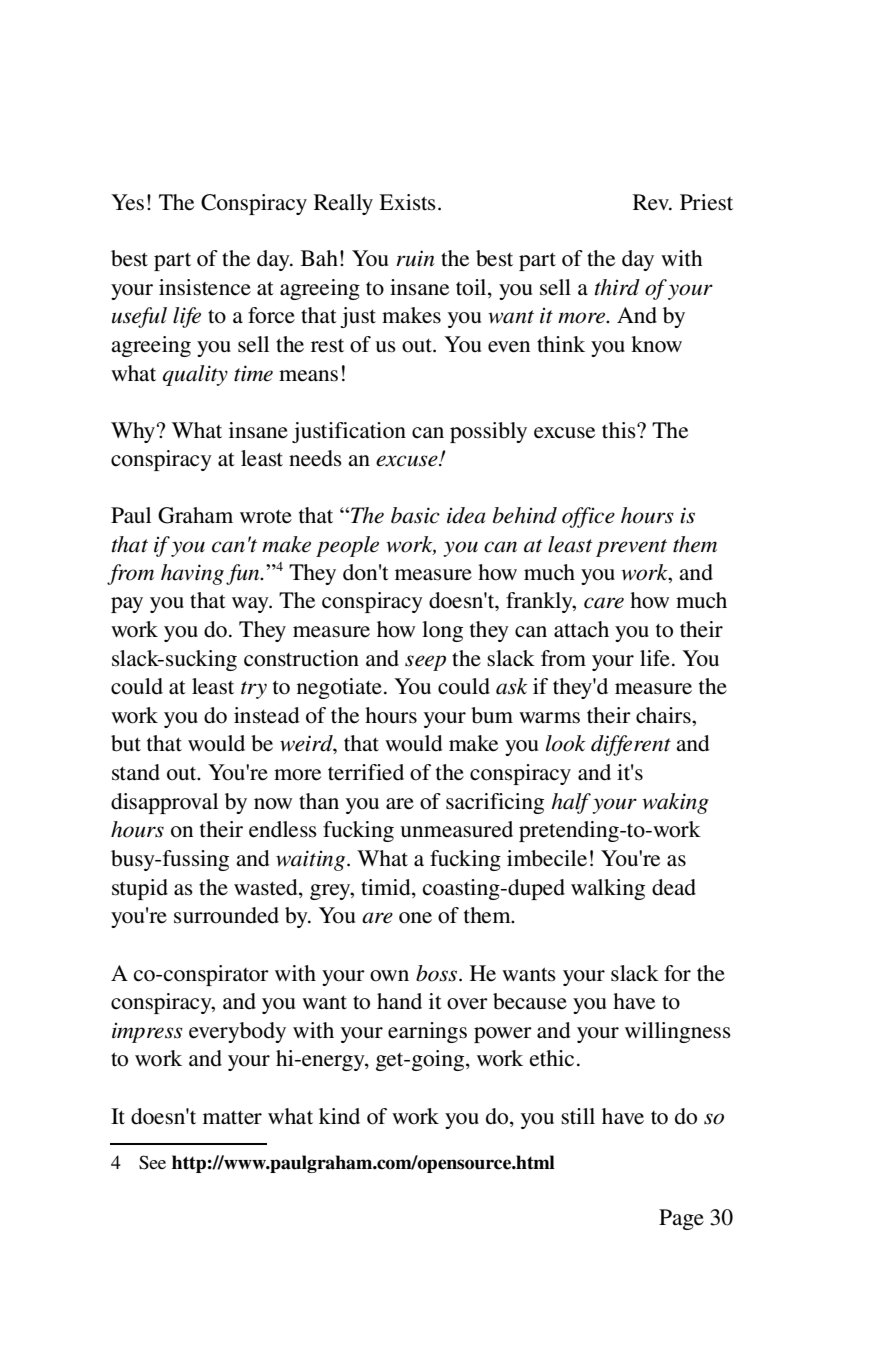 This document has width=896, height=1345. Describe the element at coordinates (387, 888) in the document. I see `timid` at that location.
